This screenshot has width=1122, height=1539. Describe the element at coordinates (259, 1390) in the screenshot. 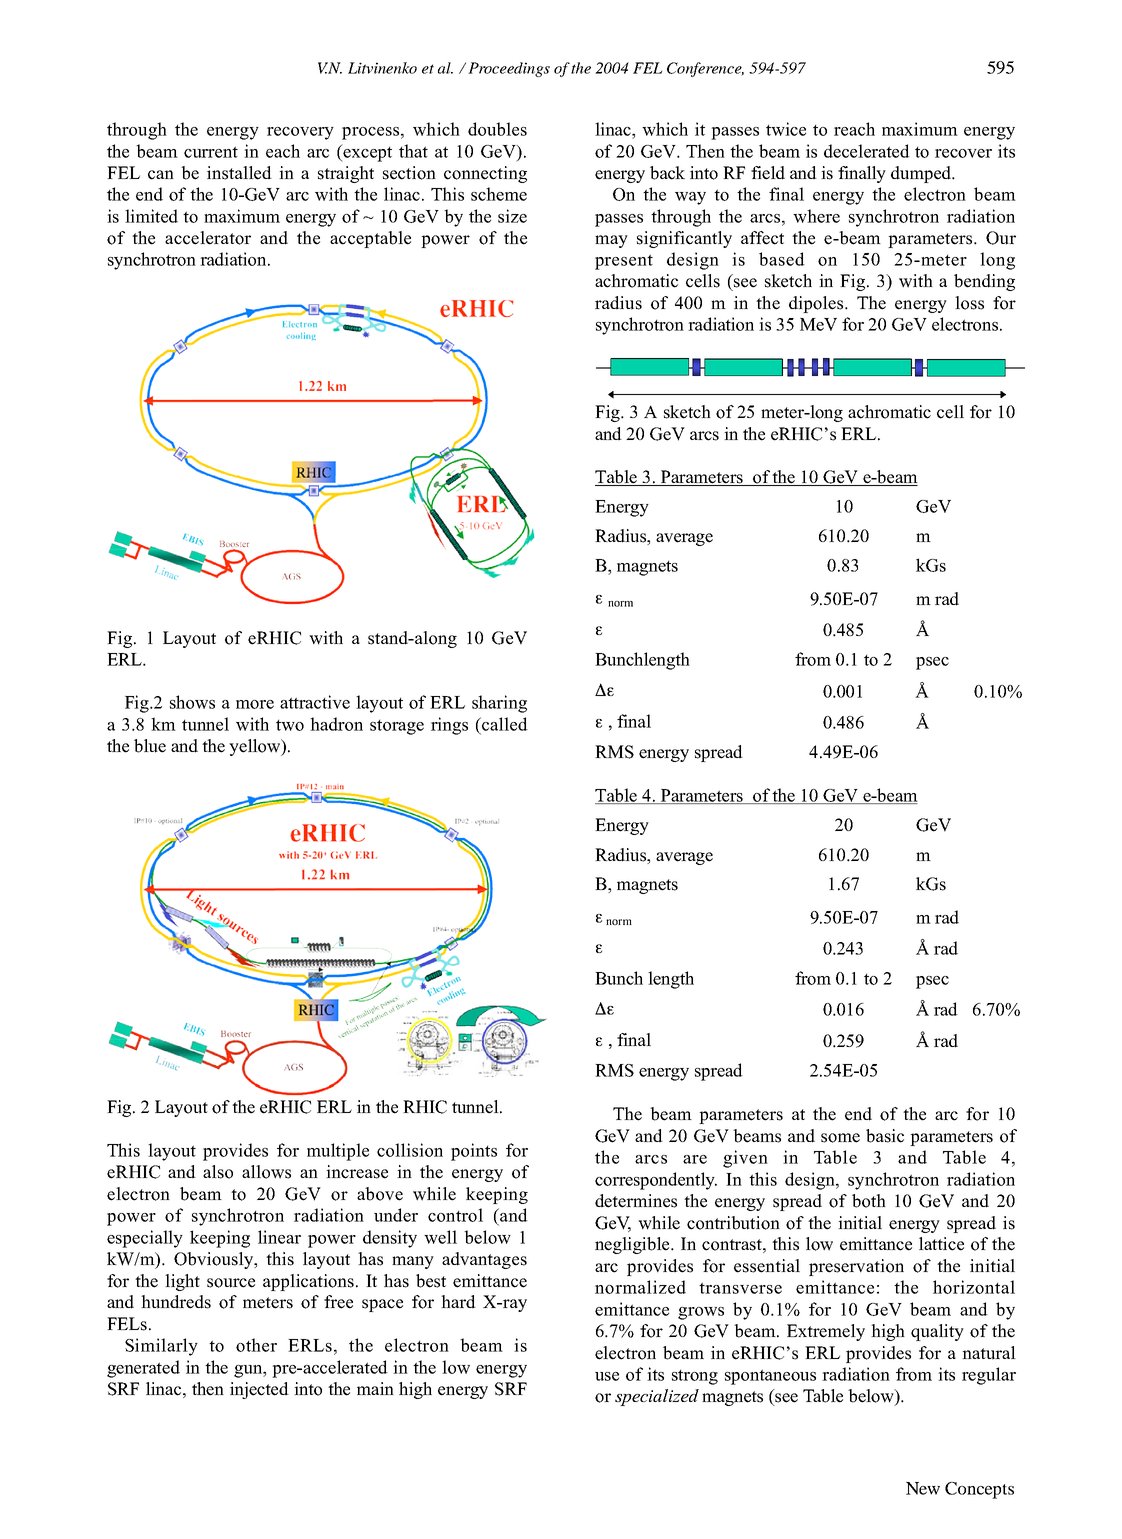

I see `injected` at that location.
